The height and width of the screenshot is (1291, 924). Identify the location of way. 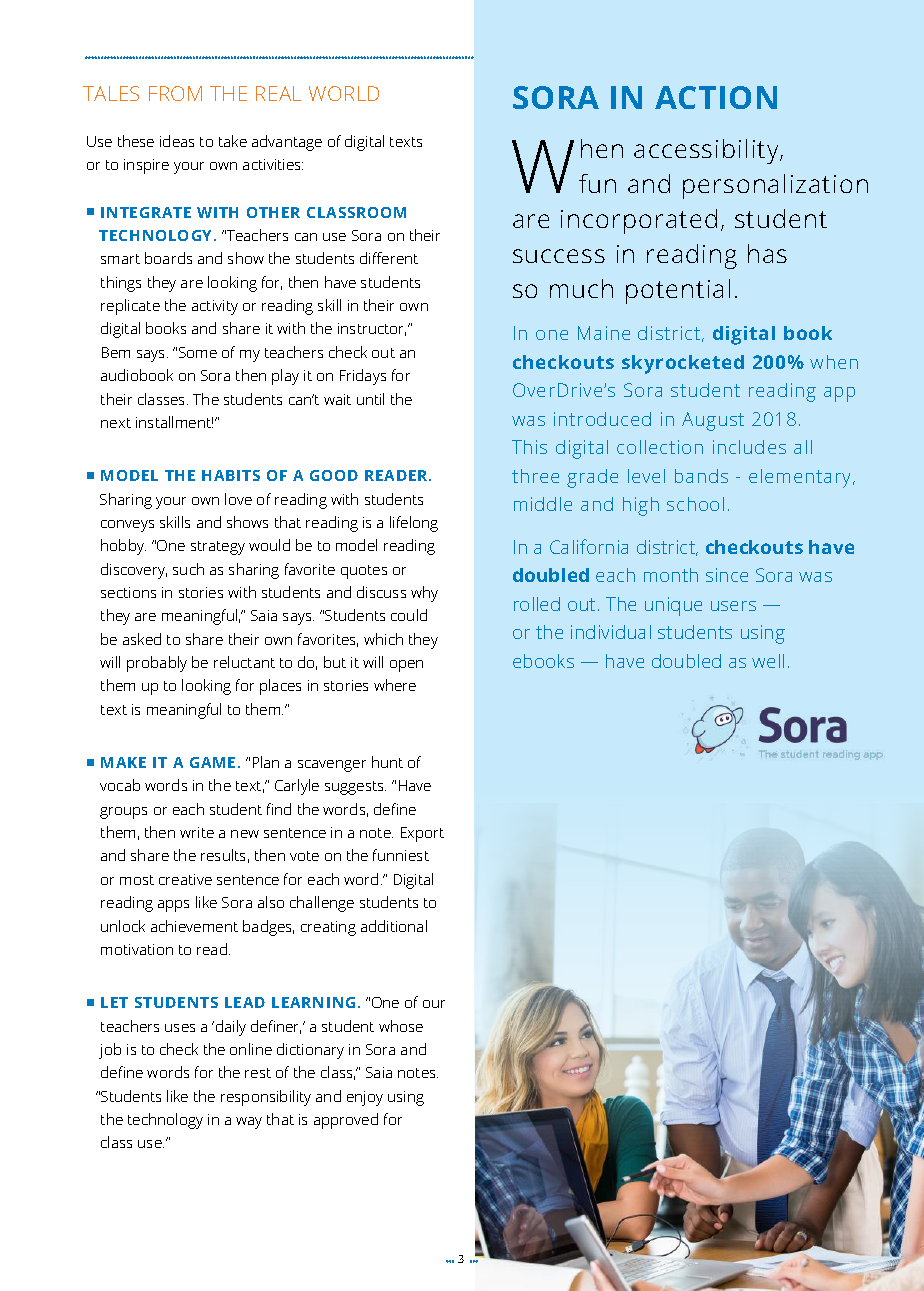
(249, 1123).
